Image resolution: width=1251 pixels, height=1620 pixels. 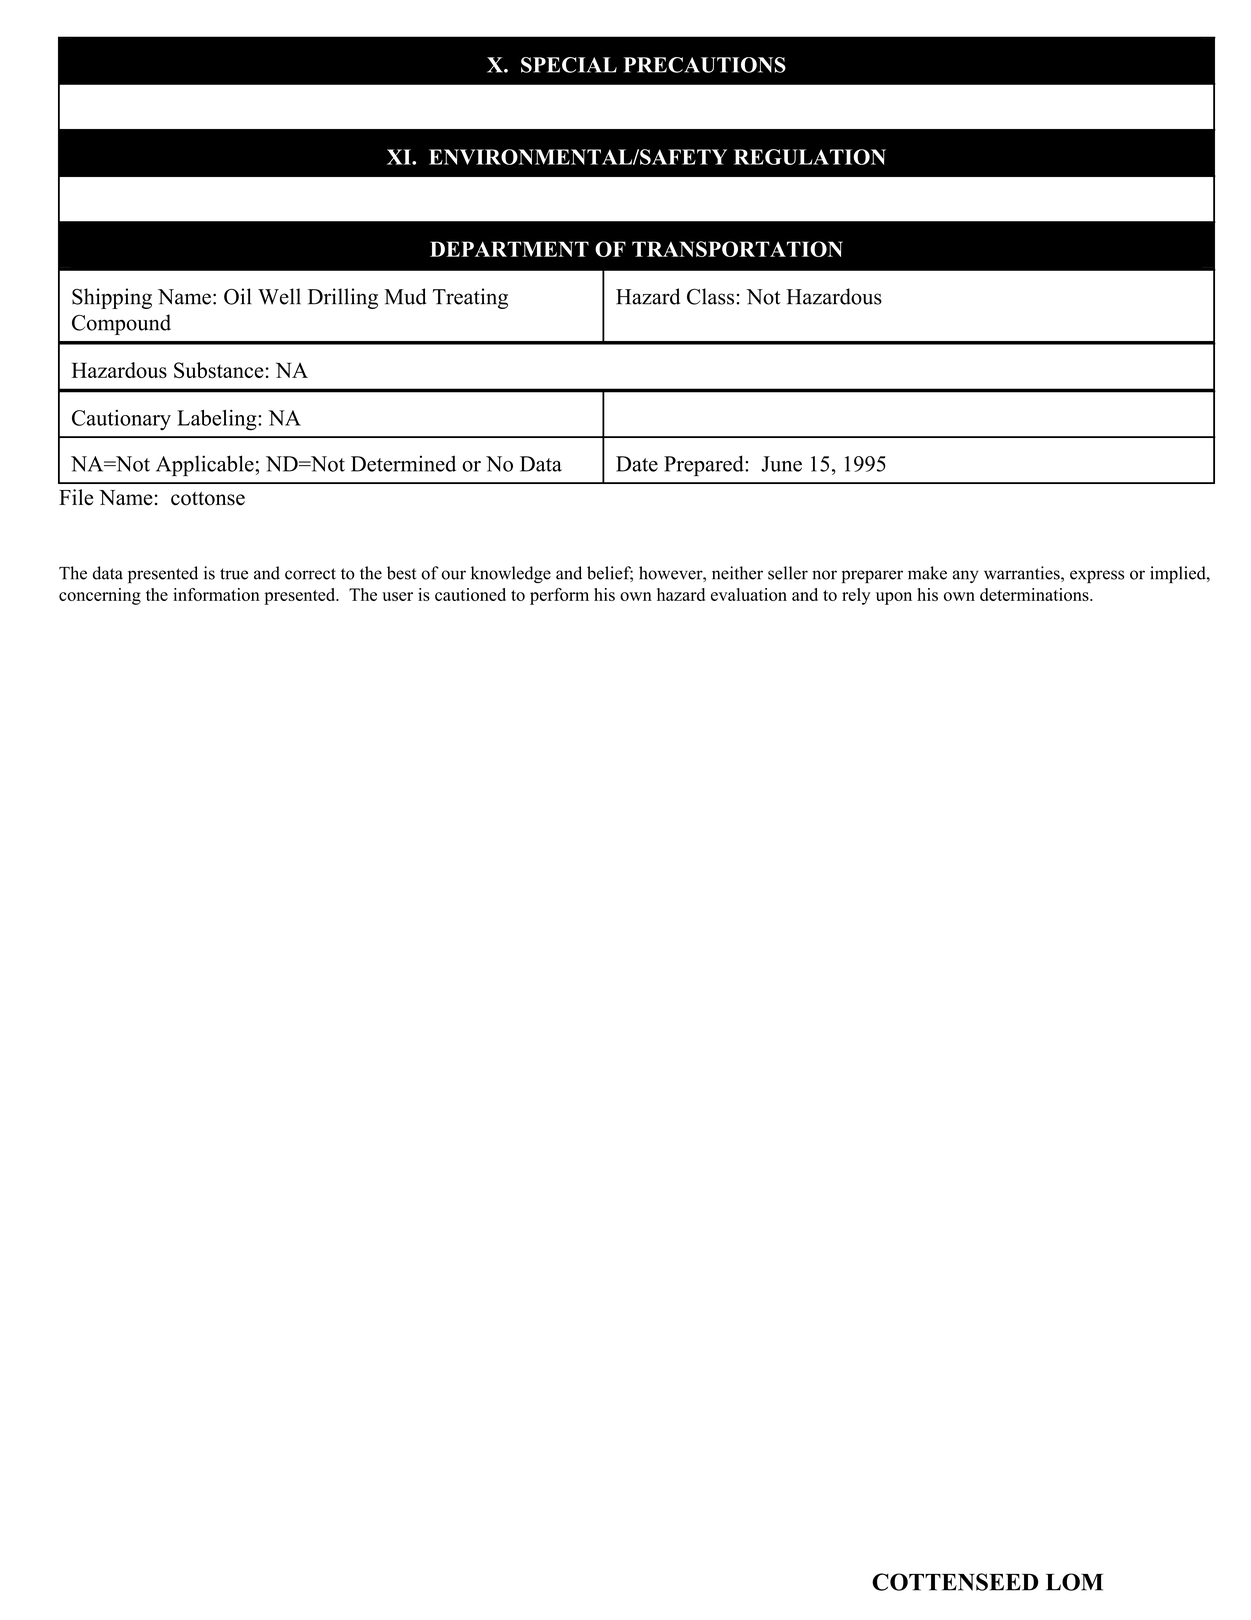 I want to click on REGULATION, so click(x=810, y=157).
